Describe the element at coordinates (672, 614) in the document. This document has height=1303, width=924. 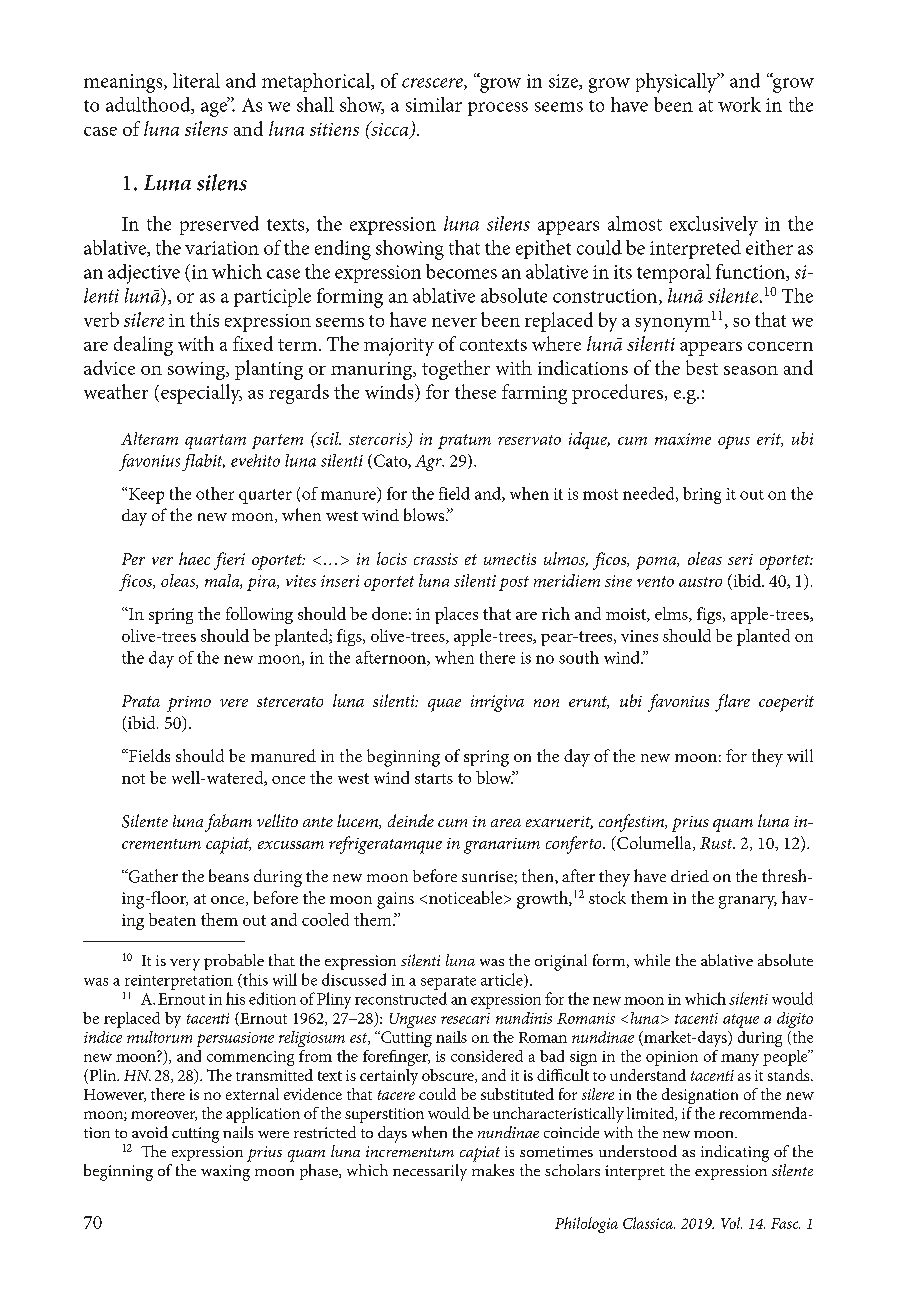
I see `elms` at that location.
